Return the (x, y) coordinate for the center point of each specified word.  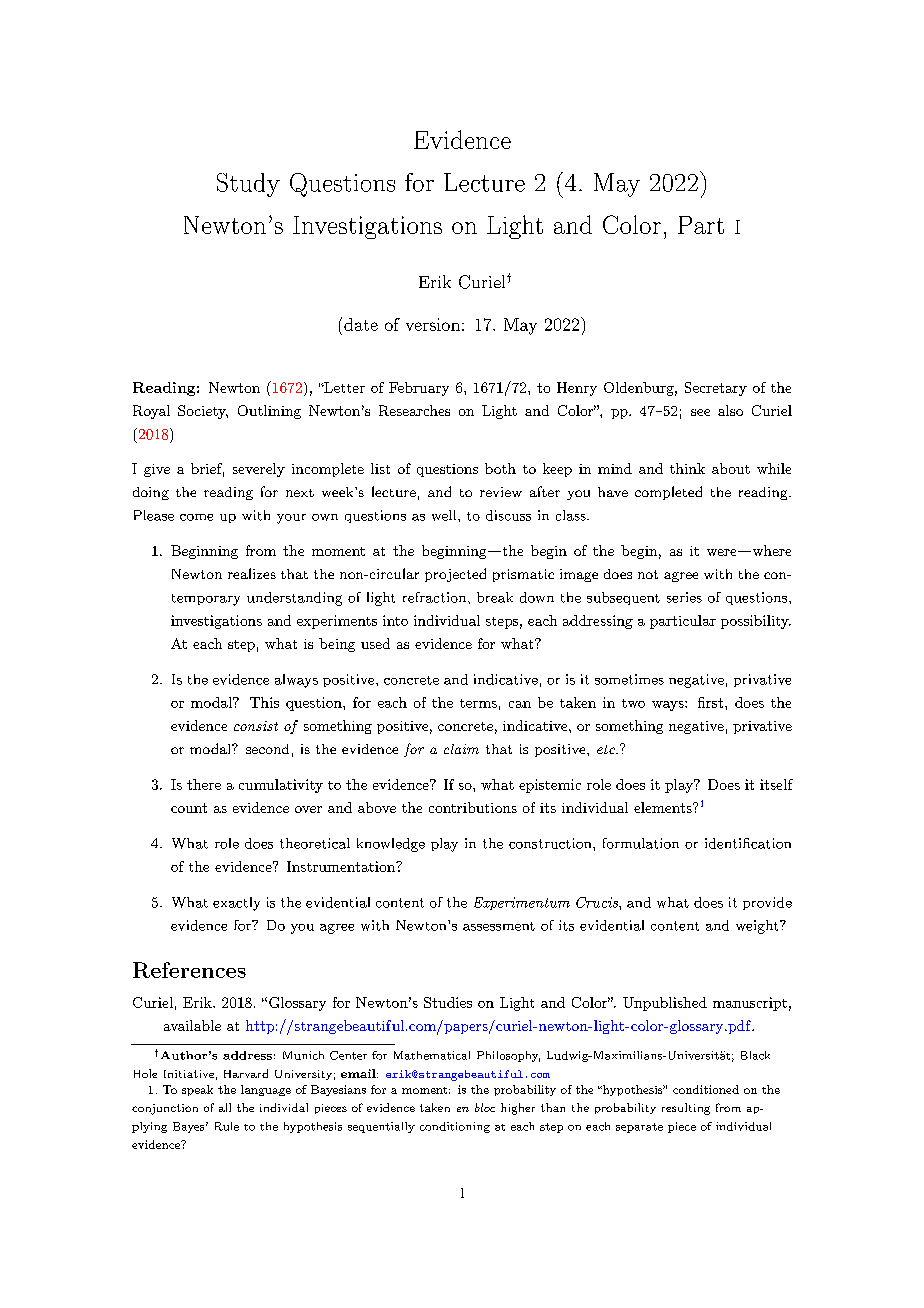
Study (248, 185)
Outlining (269, 412)
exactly (236, 904)
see (700, 412)
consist (256, 726)
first (710, 702)
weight (757, 927)
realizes (252, 573)
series (684, 597)
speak (197, 1090)
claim (461, 749)
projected (455, 575)
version (433, 324)
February (419, 389)
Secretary (716, 389)
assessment (499, 926)
